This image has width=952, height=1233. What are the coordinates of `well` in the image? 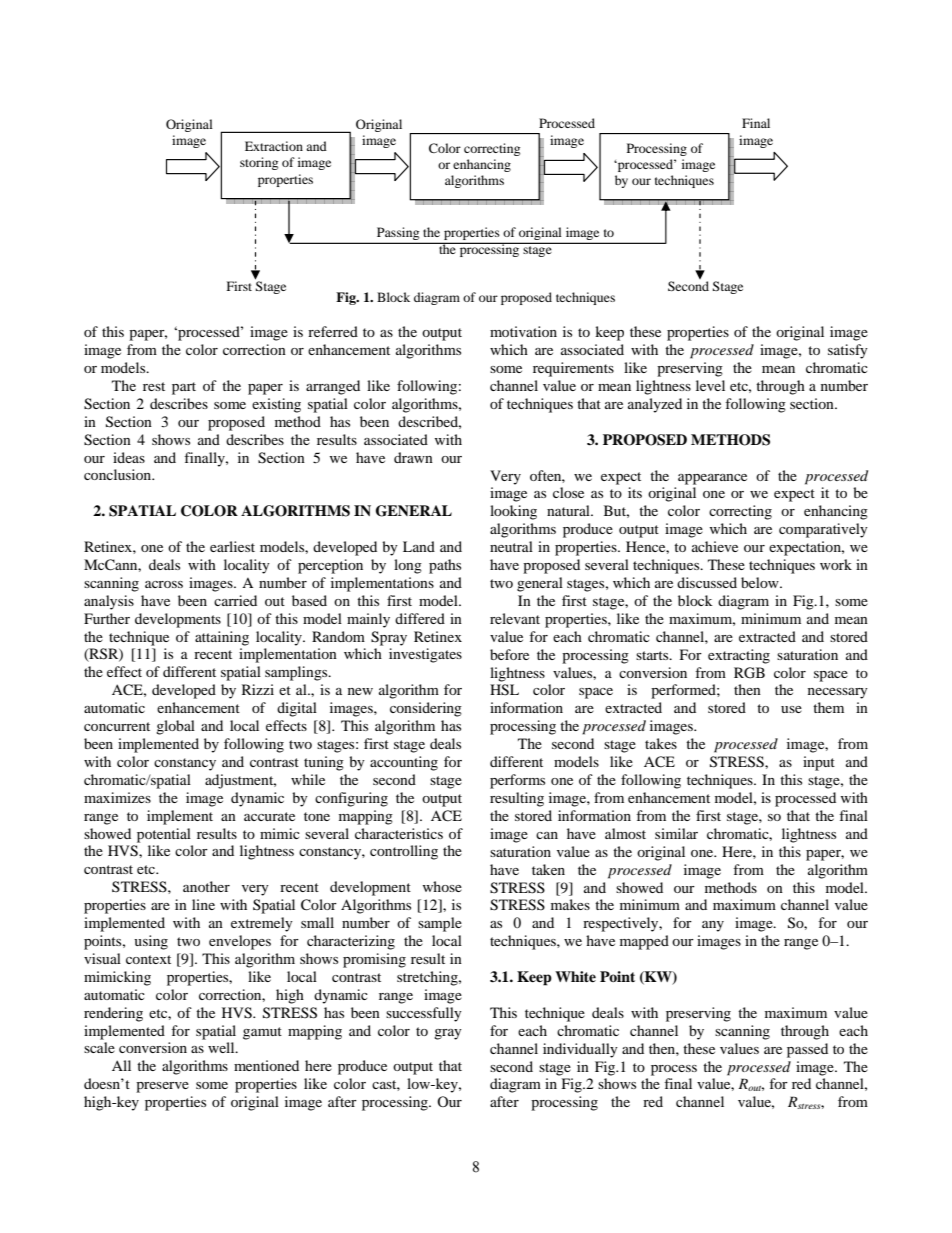 It's located at (222, 1047).
